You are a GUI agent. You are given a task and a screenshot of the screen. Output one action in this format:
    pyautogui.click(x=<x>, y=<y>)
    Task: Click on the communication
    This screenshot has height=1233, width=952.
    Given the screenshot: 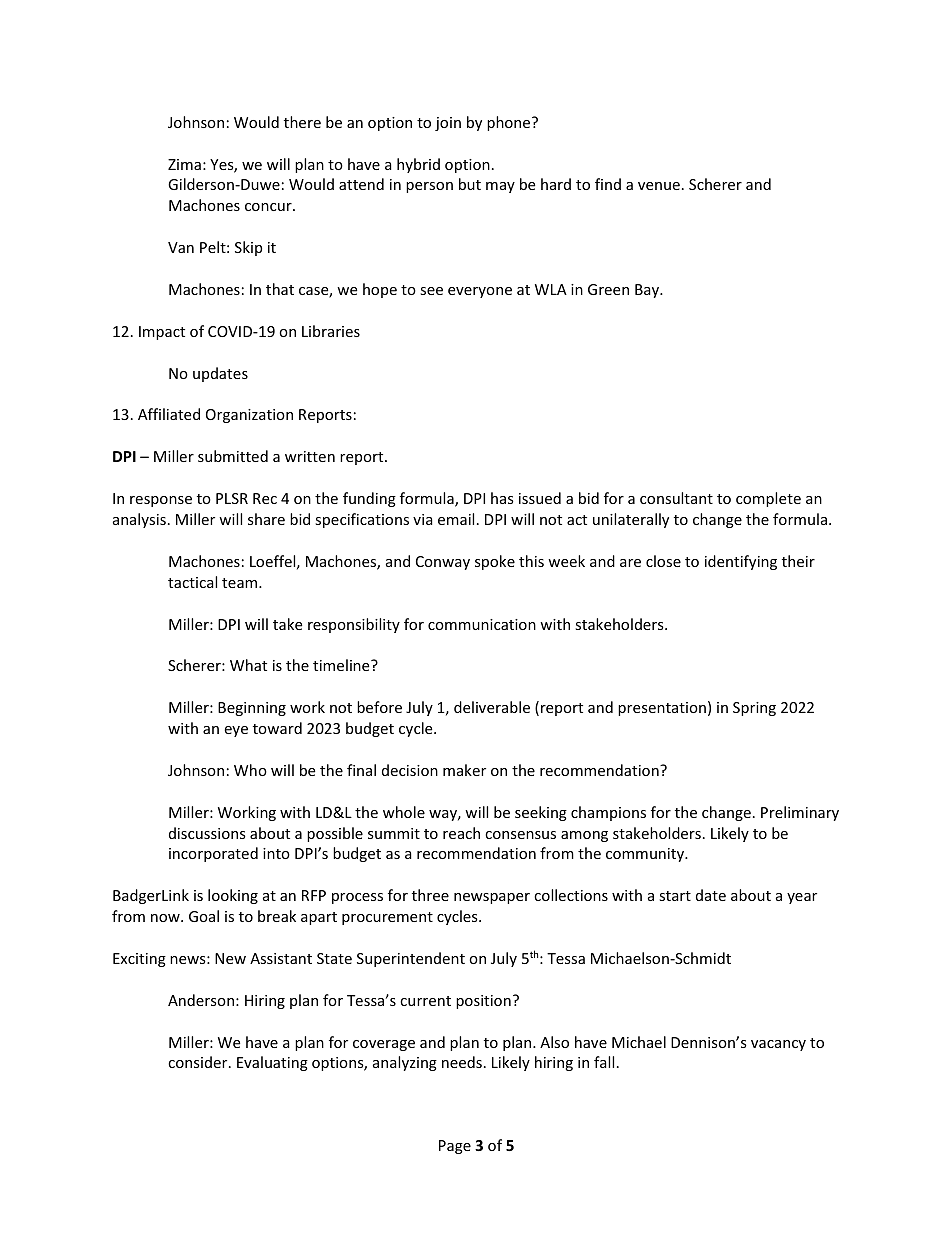 What is the action you would take?
    pyautogui.click(x=482, y=624)
